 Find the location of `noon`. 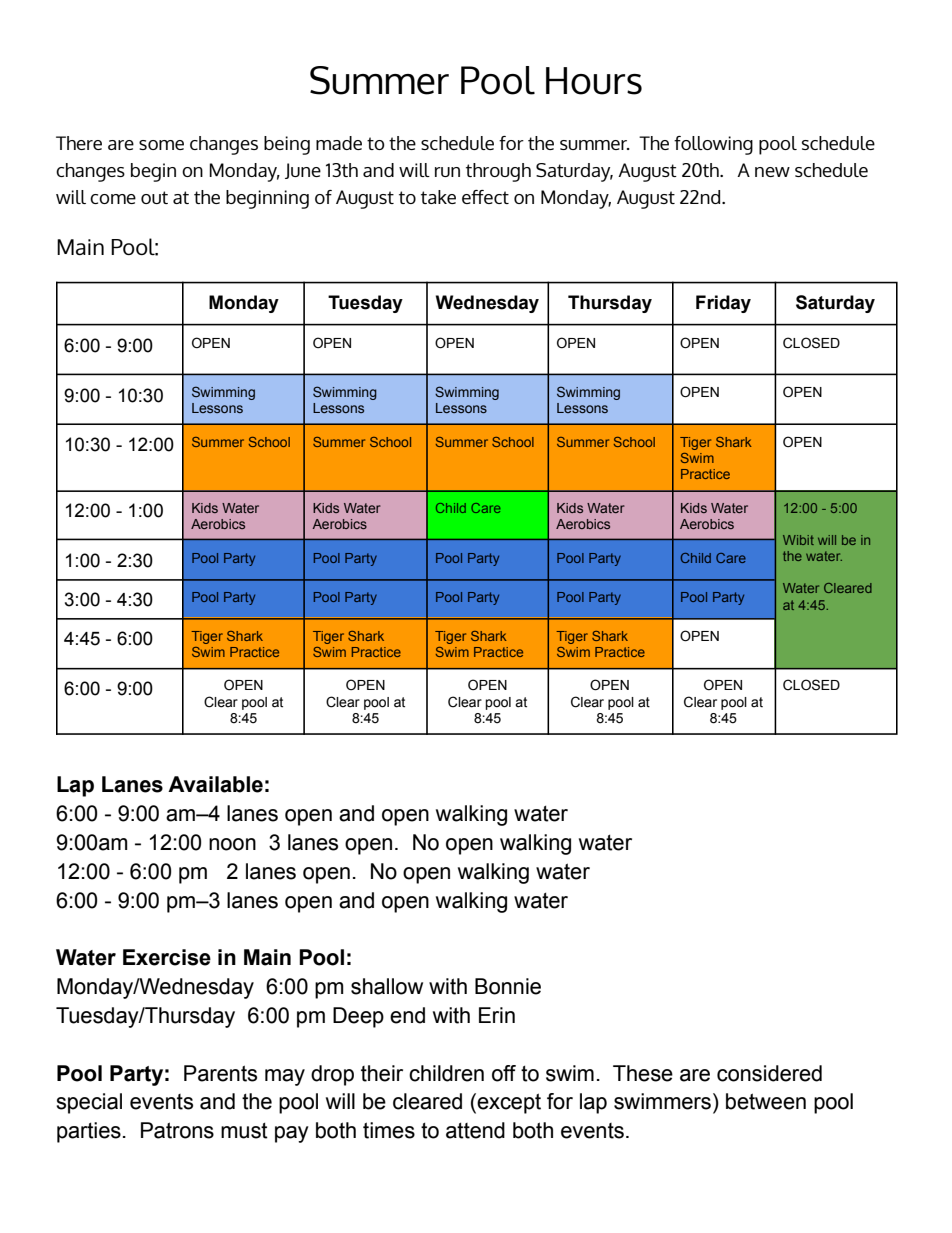

noon is located at coordinates (232, 844).
